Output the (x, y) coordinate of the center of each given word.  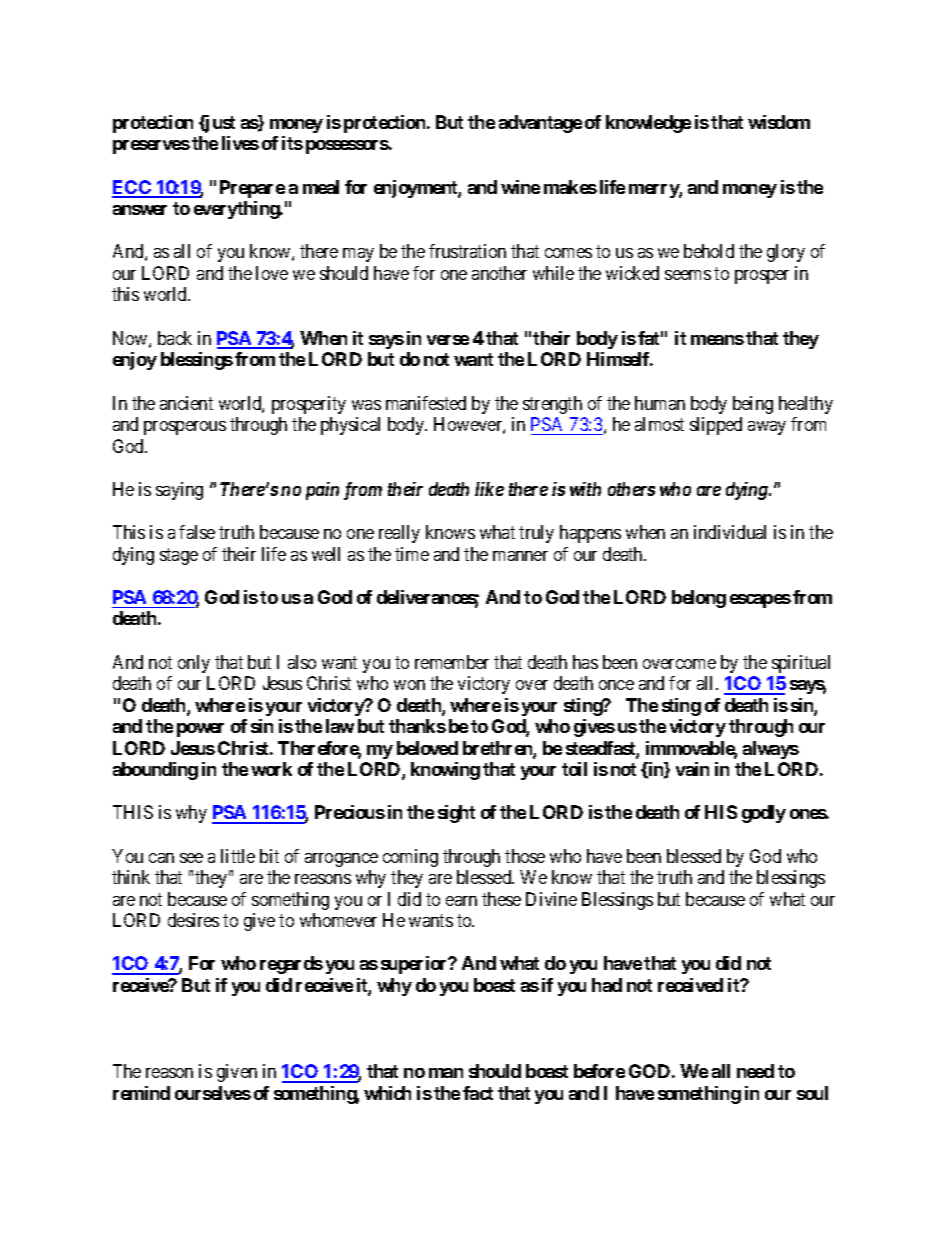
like (489, 489)
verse (448, 340)
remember (452, 662)
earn (461, 901)
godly (764, 814)
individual (730, 532)
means (717, 340)
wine (520, 187)
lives (240, 143)
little (238, 856)
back (175, 338)
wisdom (779, 122)
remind (141, 1093)
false (197, 532)
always (771, 750)
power (200, 730)
